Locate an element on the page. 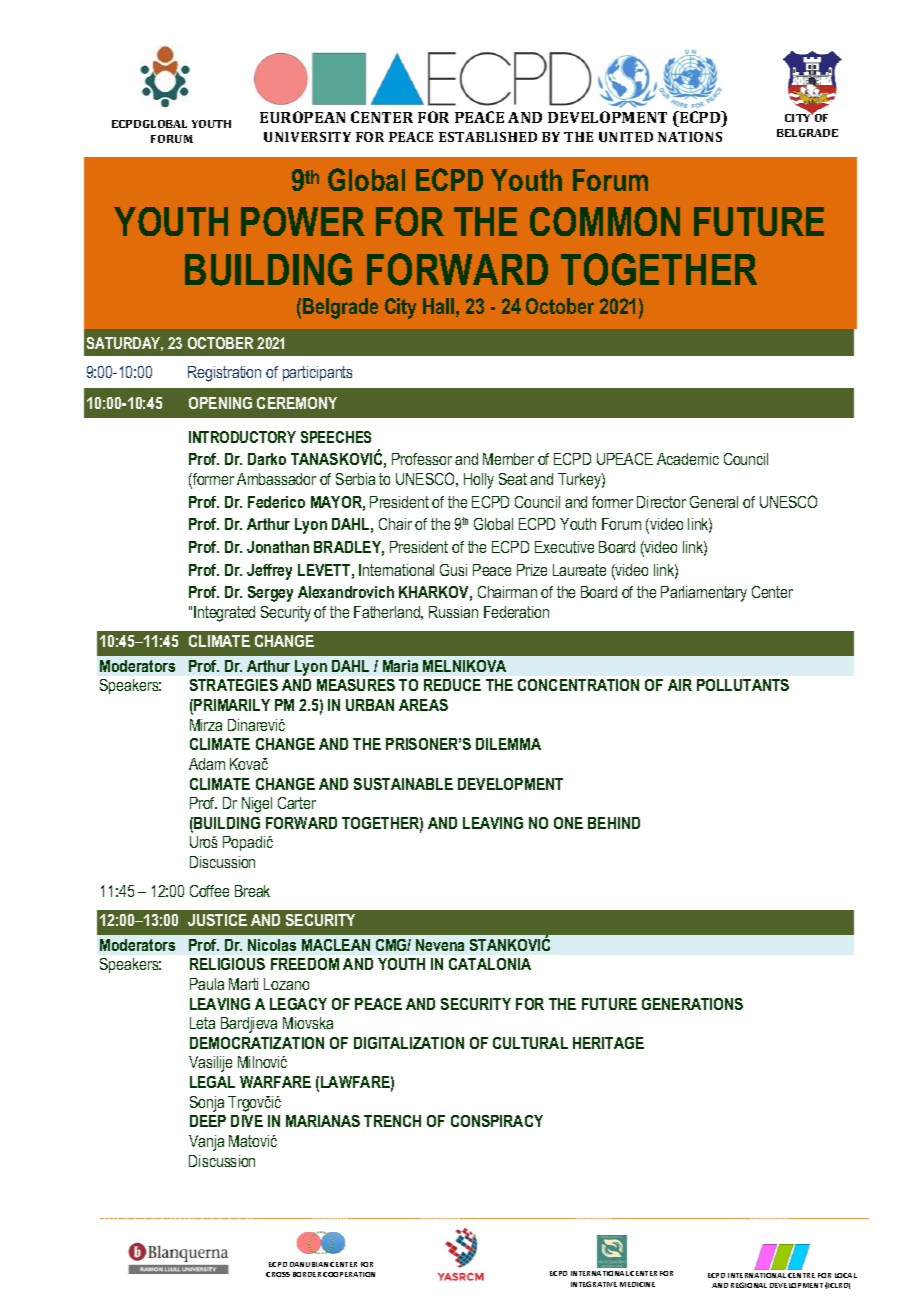 This document has width=924, height=1308. CROSS is located at coordinates (278, 1274).
